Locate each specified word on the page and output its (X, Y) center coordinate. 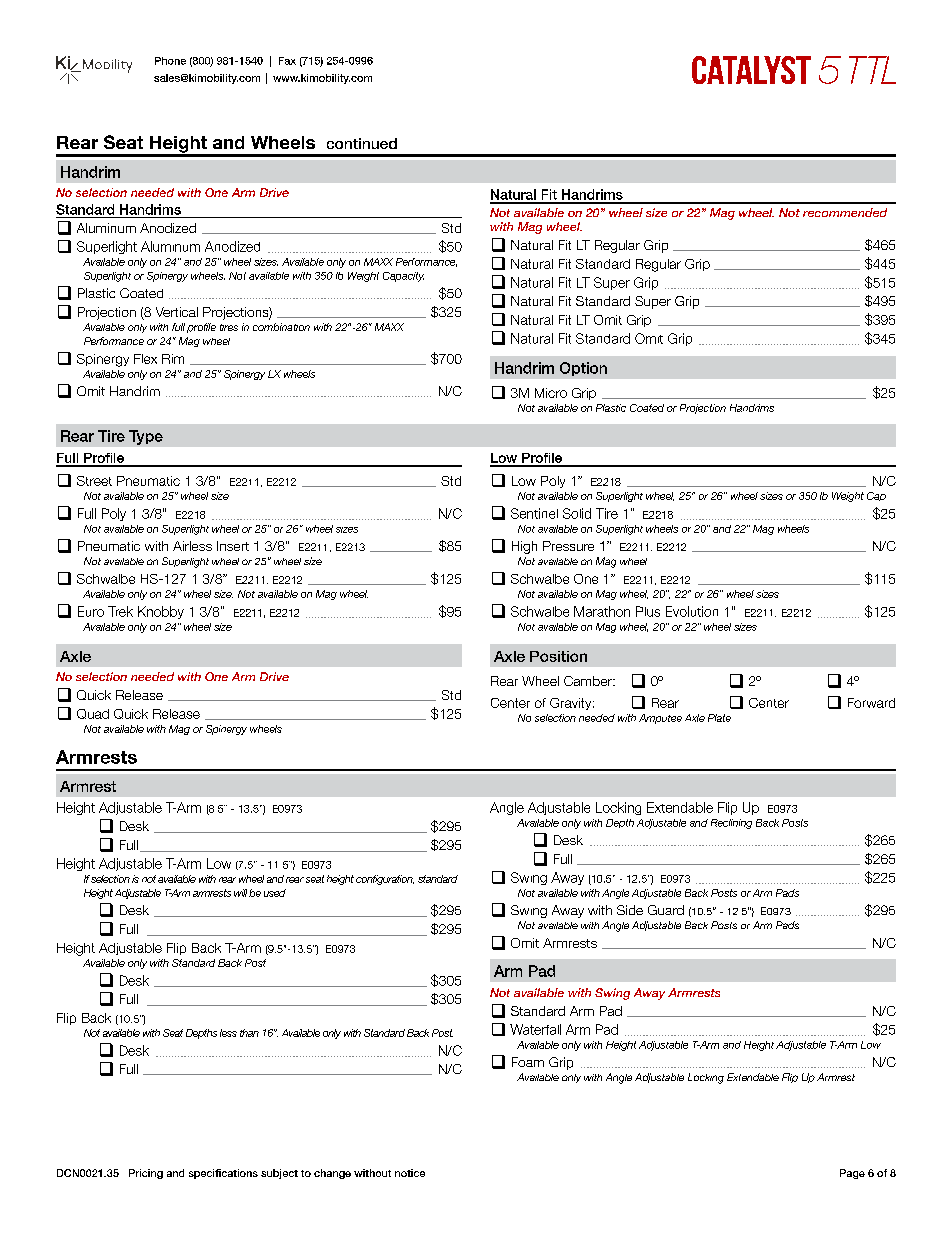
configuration (385, 880)
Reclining (731, 824)
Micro (551, 393)
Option (583, 369)
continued (362, 143)
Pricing (146, 1174)
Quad (93, 714)
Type (146, 437)
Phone (170, 61)
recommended (845, 212)
